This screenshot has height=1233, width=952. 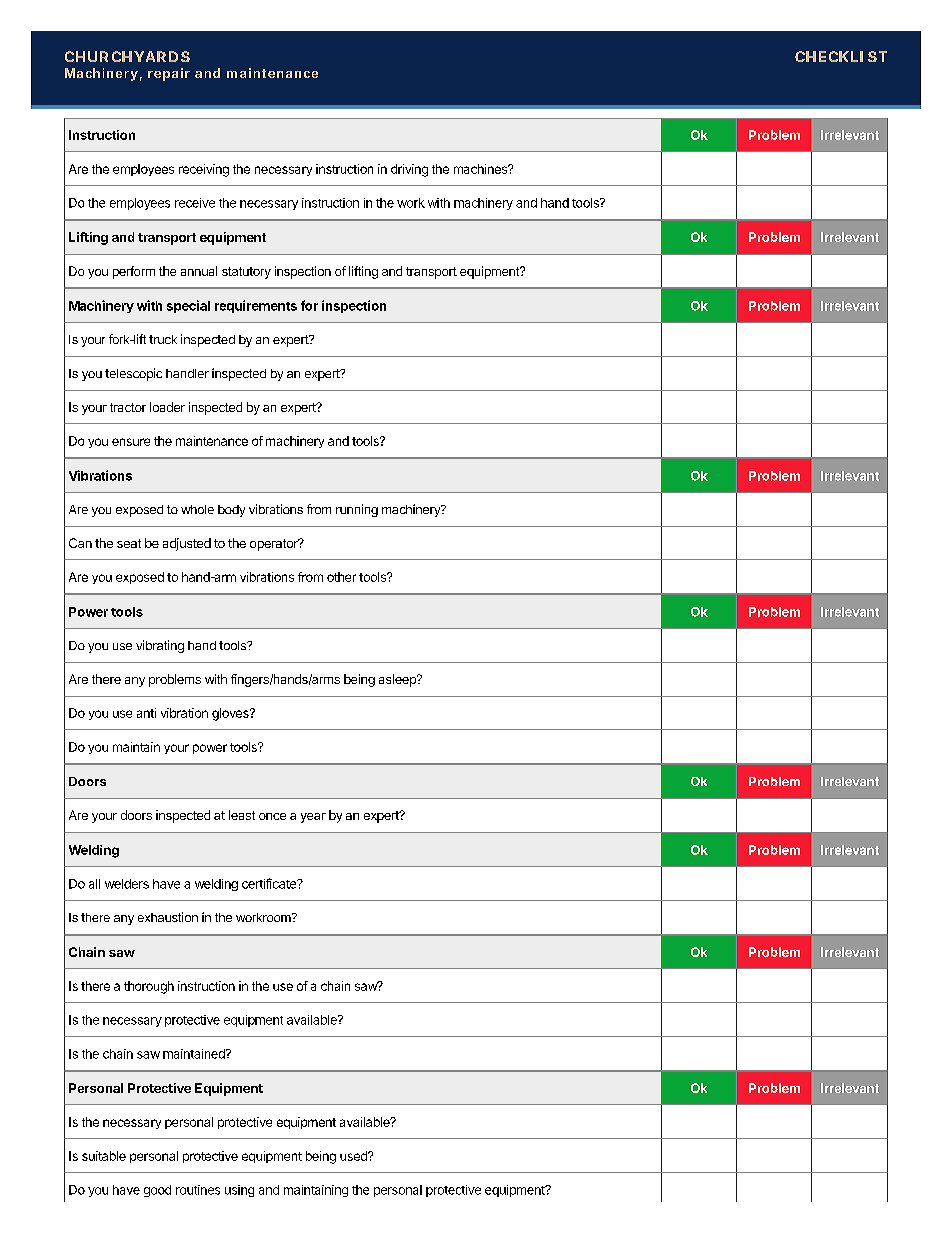 What do you see at coordinates (354, 1156) in the screenshot?
I see `used` at bounding box center [354, 1156].
